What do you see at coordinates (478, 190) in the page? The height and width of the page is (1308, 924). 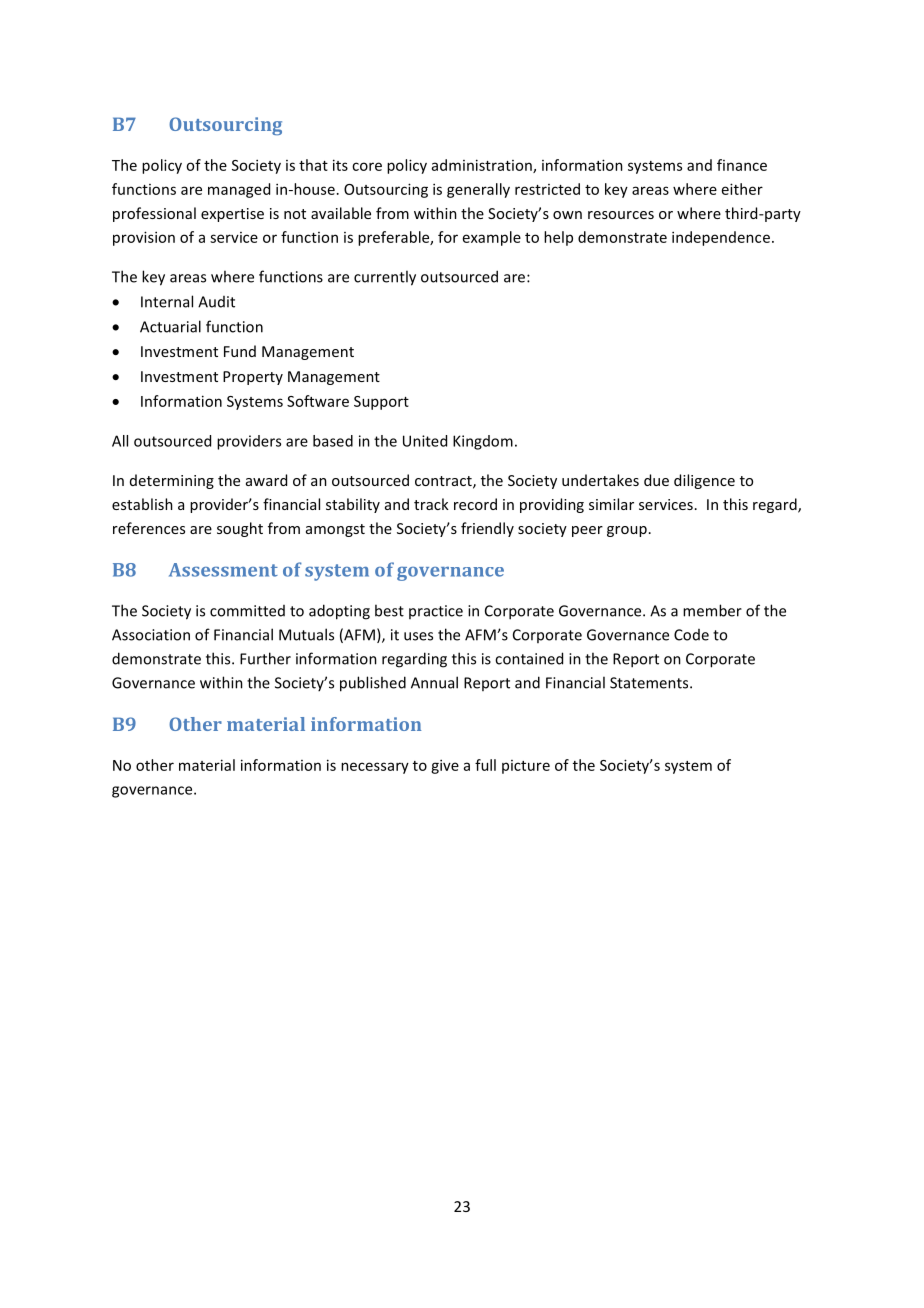 I see `generally` at bounding box center [478, 190].
